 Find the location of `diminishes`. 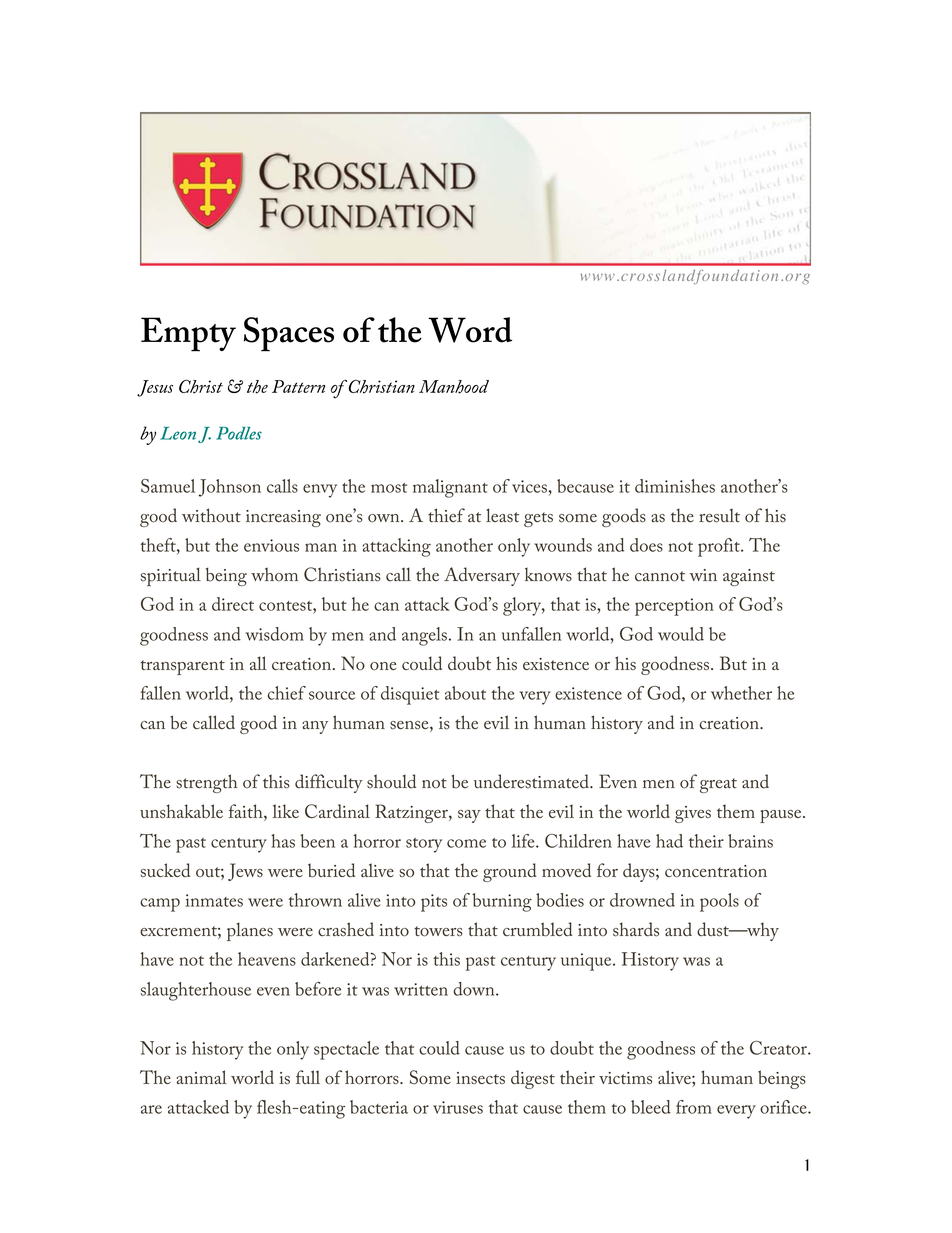

diminishes is located at coordinates (675, 486).
